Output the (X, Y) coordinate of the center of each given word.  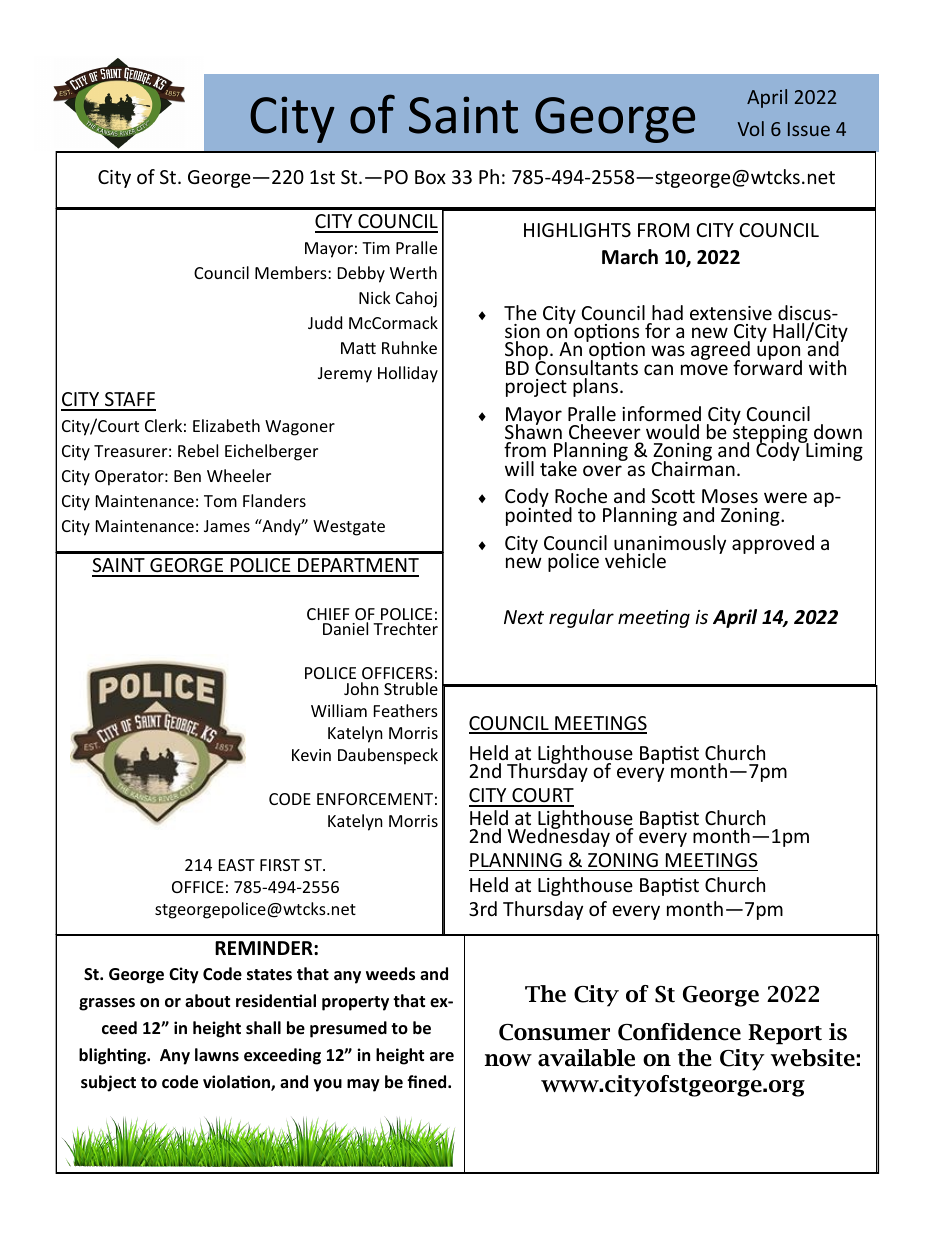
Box (430, 177)
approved (773, 544)
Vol (751, 128)
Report (785, 1034)
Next (524, 617)
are (442, 1056)
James (227, 526)
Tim (376, 248)
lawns (217, 1054)
